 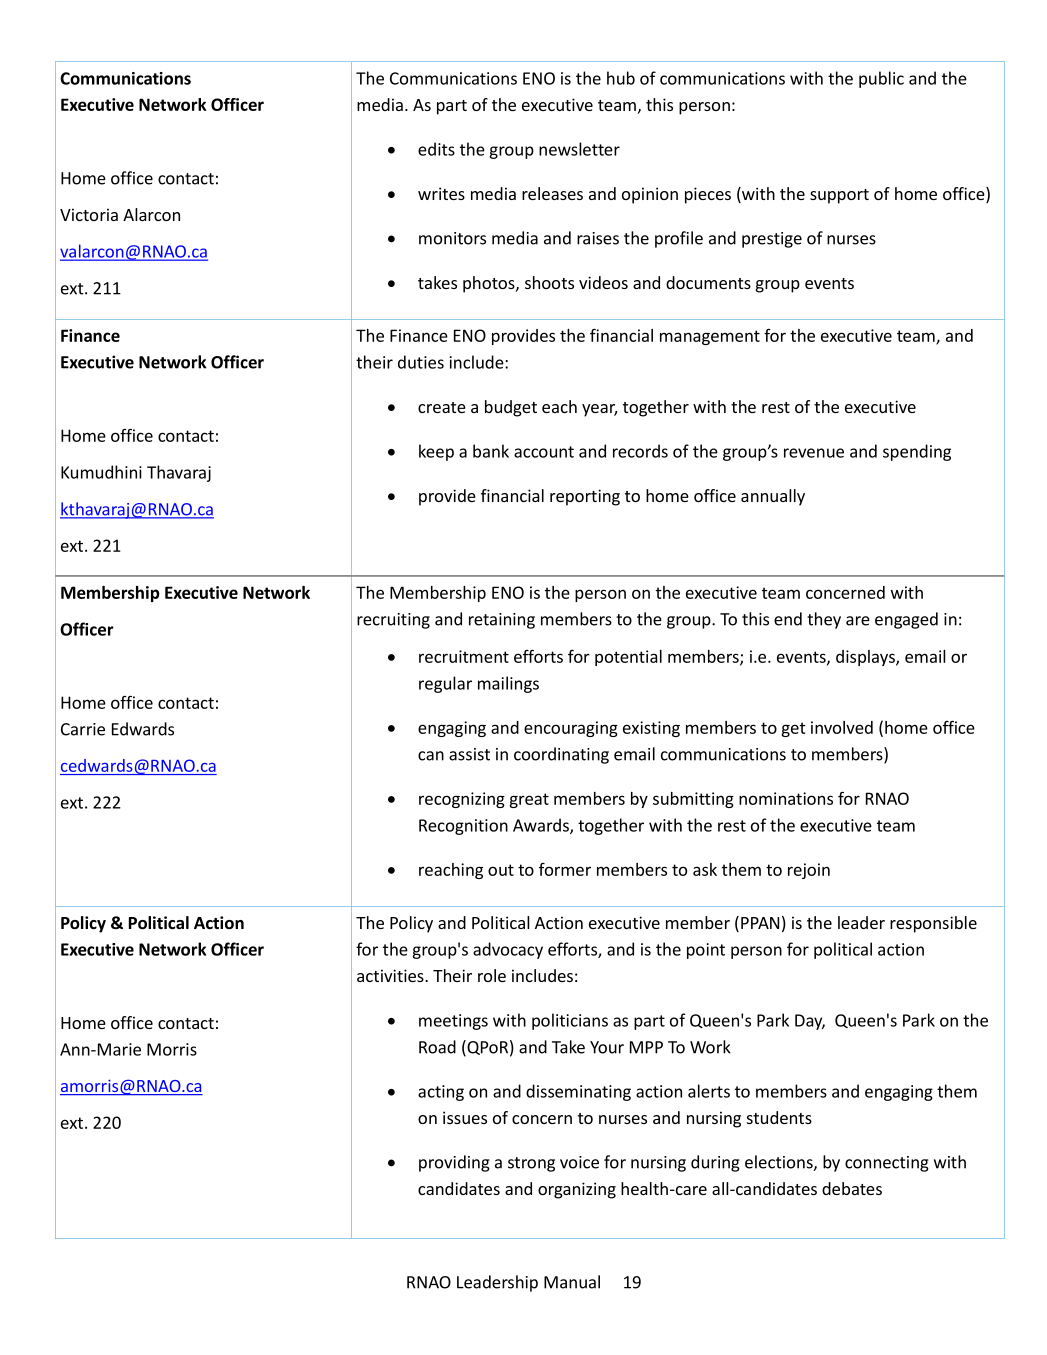 I want to click on newsletter, so click(x=579, y=149).
